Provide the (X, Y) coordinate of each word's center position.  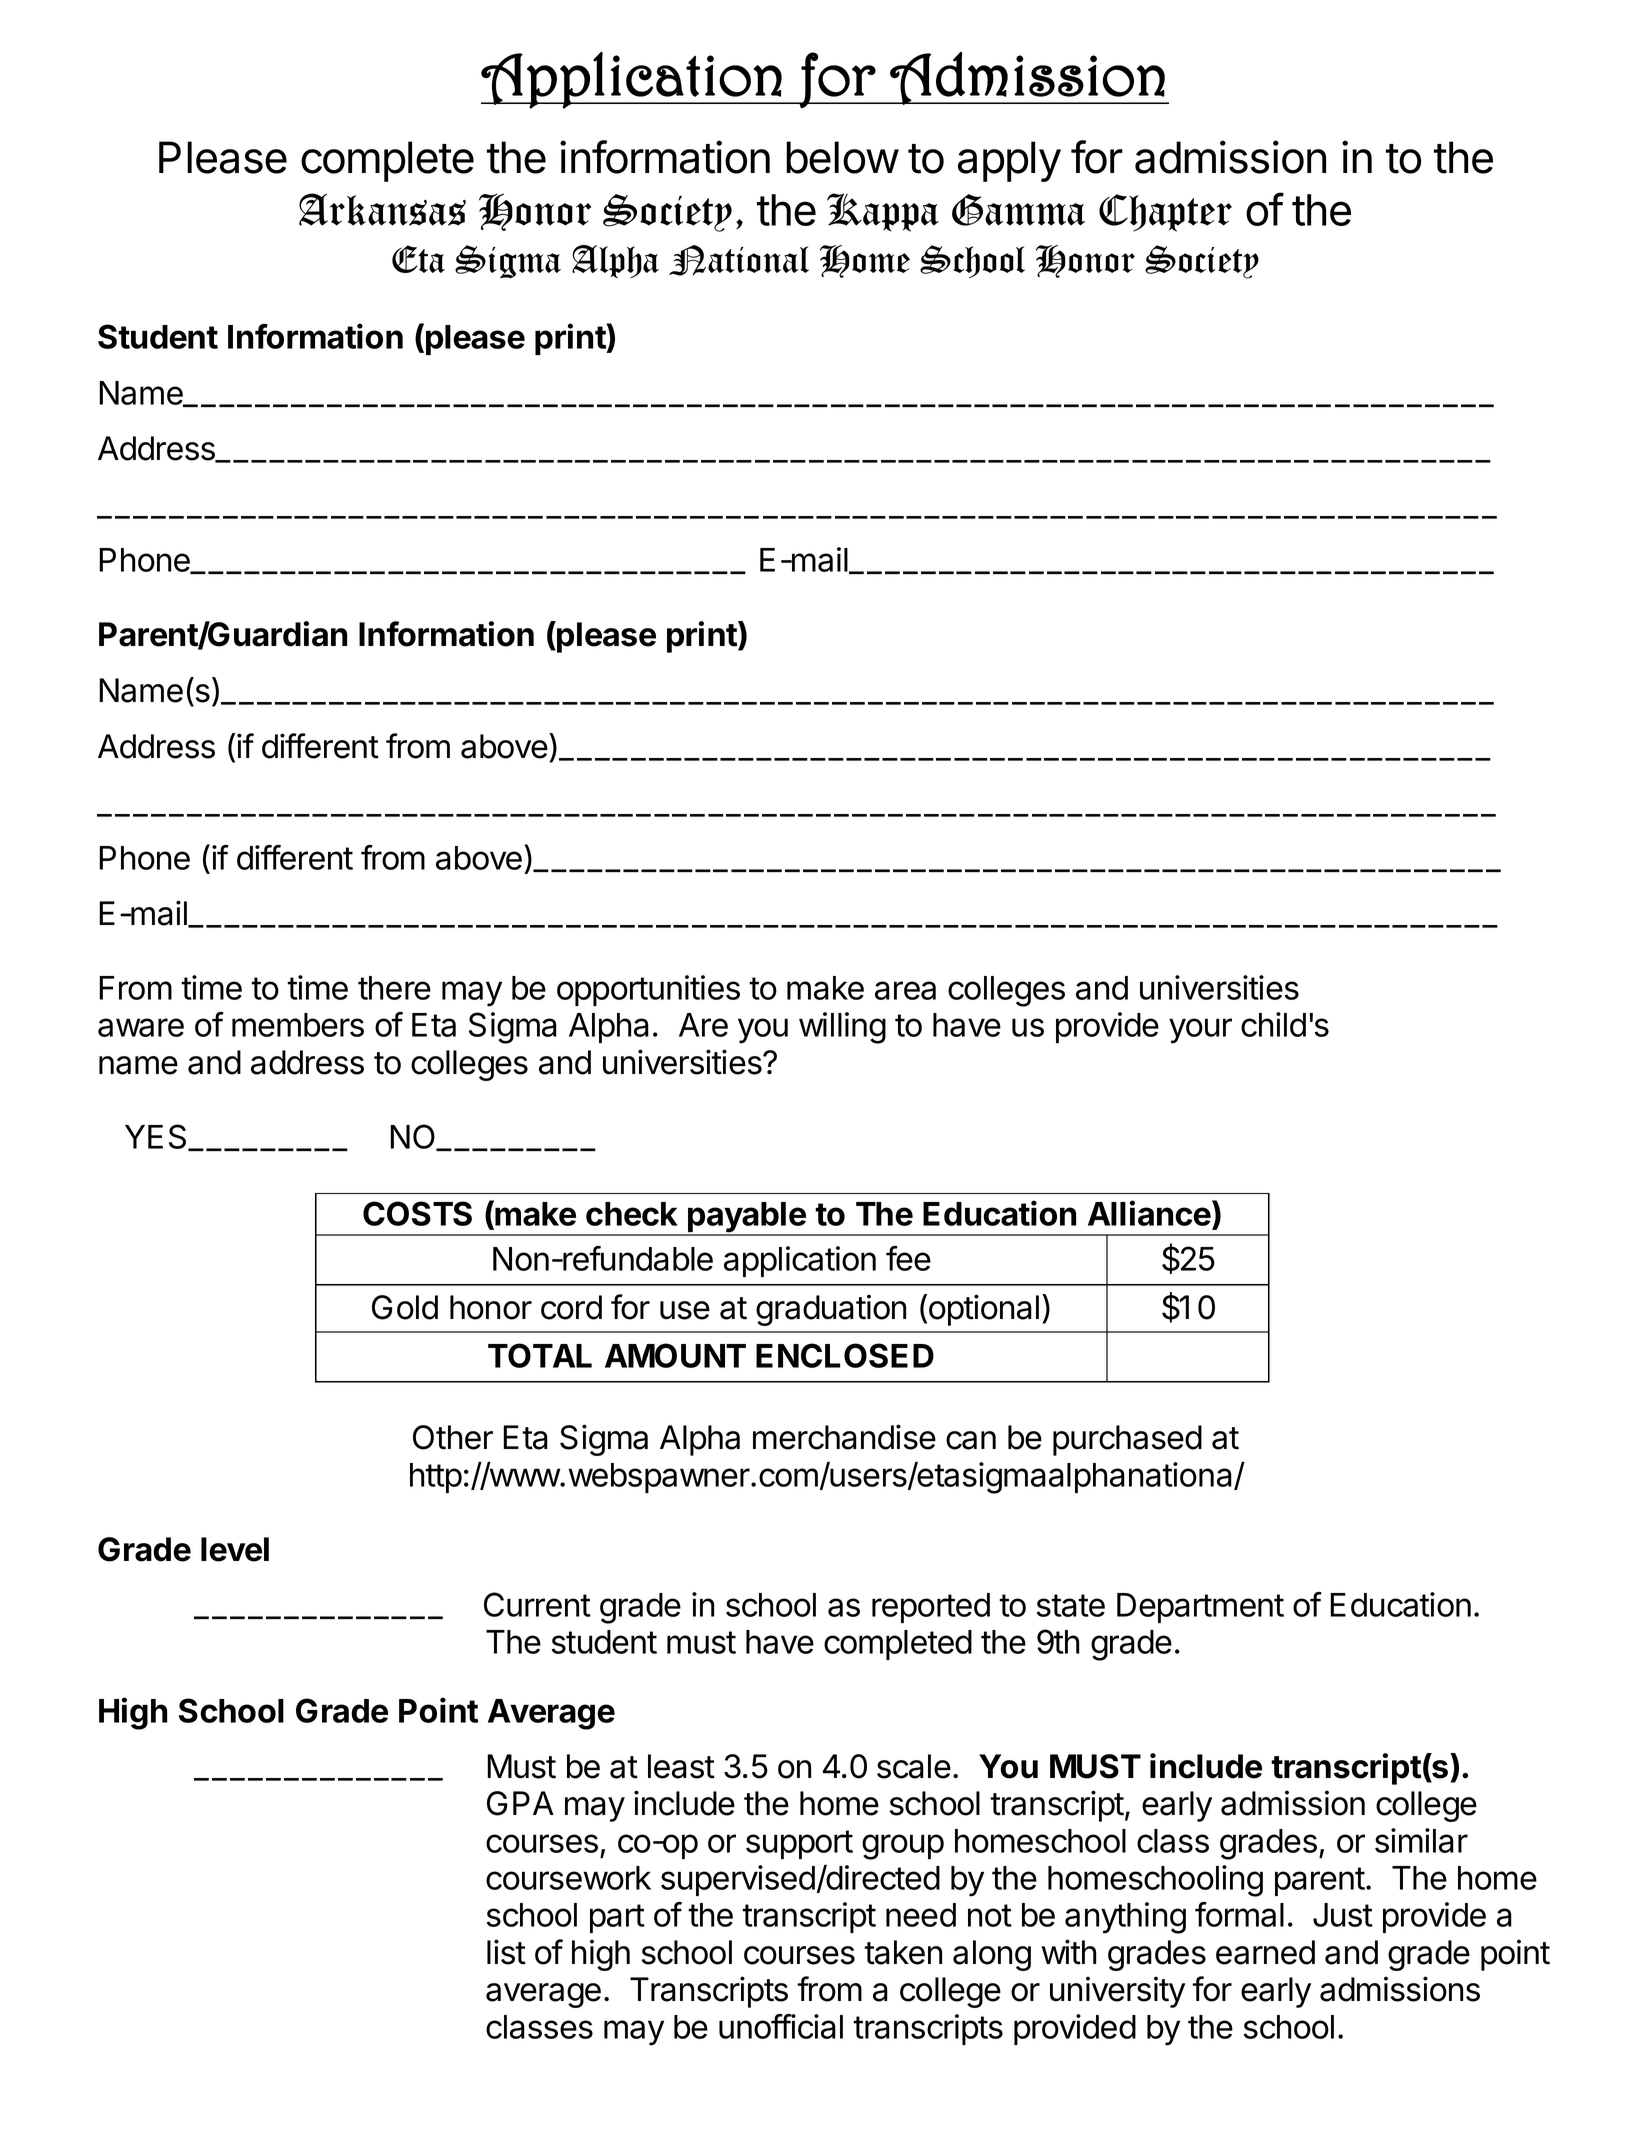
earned (1265, 1952)
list (506, 1952)
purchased (1127, 1440)
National (739, 260)
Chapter (1165, 213)
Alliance (1150, 1213)
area (905, 990)
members (298, 1025)
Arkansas (382, 209)
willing (842, 1028)
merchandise (844, 1437)
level (235, 1549)
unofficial (781, 2026)
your (1200, 1031)
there (394, 988)
